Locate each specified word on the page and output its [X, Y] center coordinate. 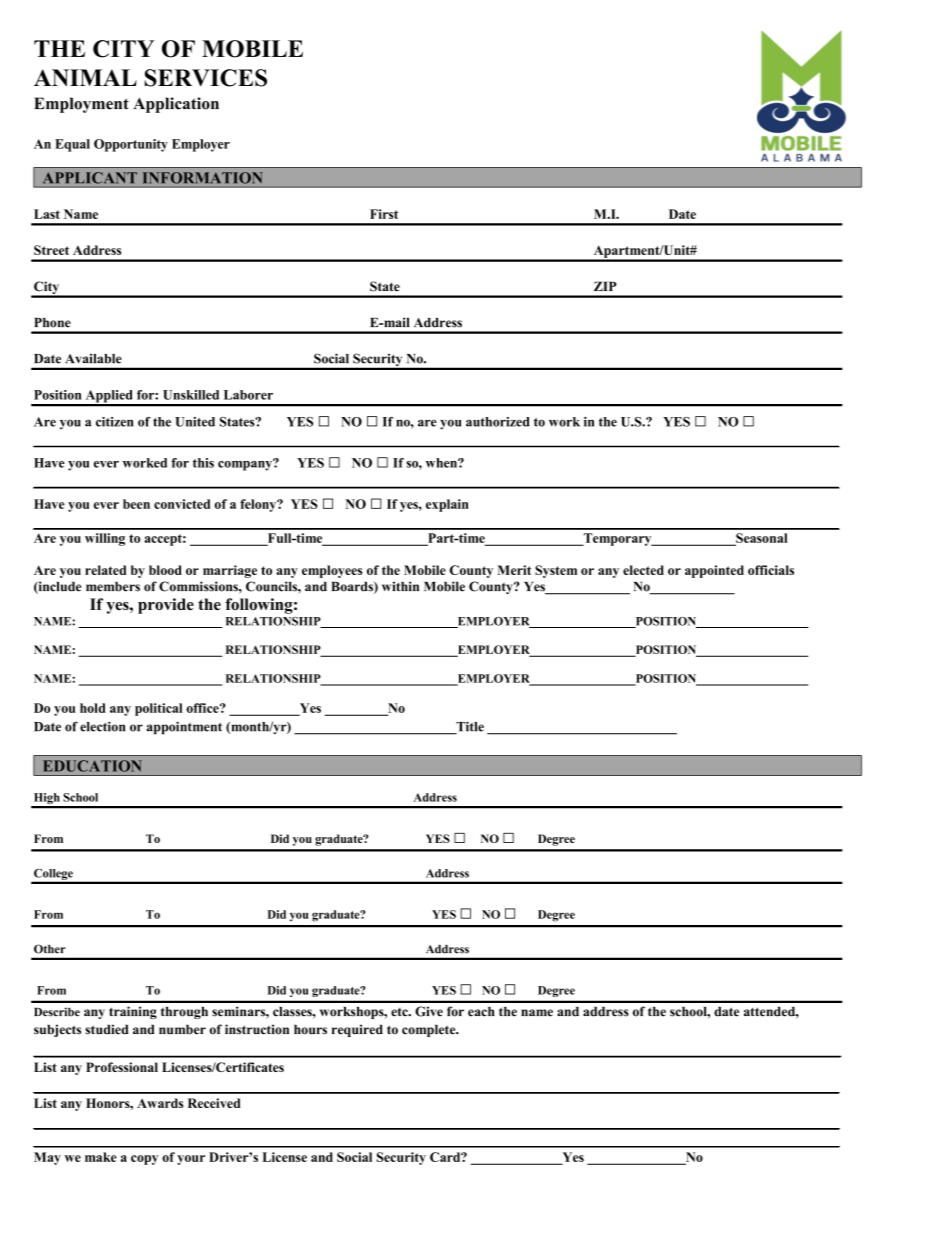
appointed [714, 571]
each [481, 1012]
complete [430, 1030]
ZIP [605, 286]
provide [166, 606]
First [384, 214]
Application [176, 105]
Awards [160, 1103]
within [400, 586]
